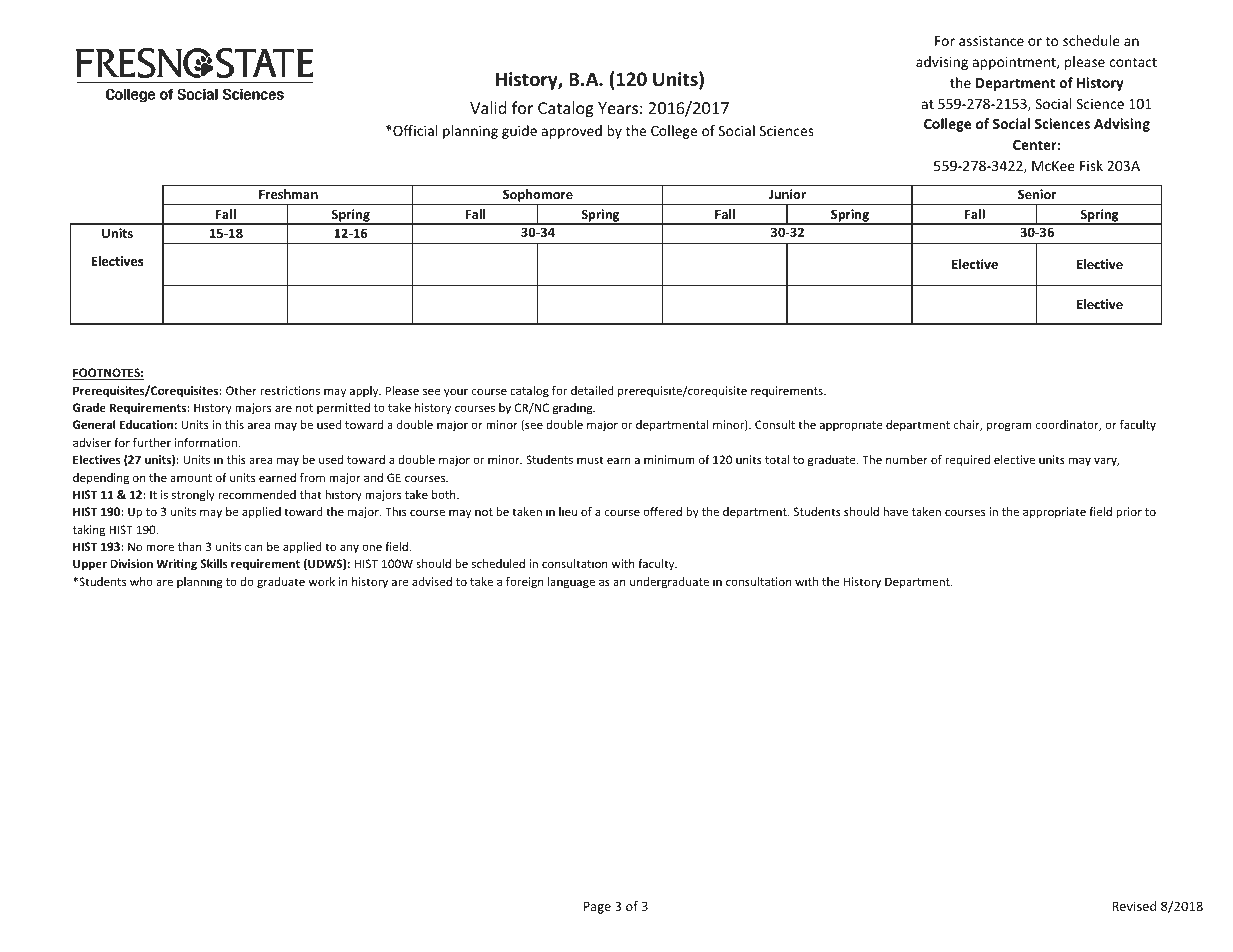 The width and height of the image is (1233, 952). Describe the element at coordinates (597, 907) in the image. I see `Page` at that location.
